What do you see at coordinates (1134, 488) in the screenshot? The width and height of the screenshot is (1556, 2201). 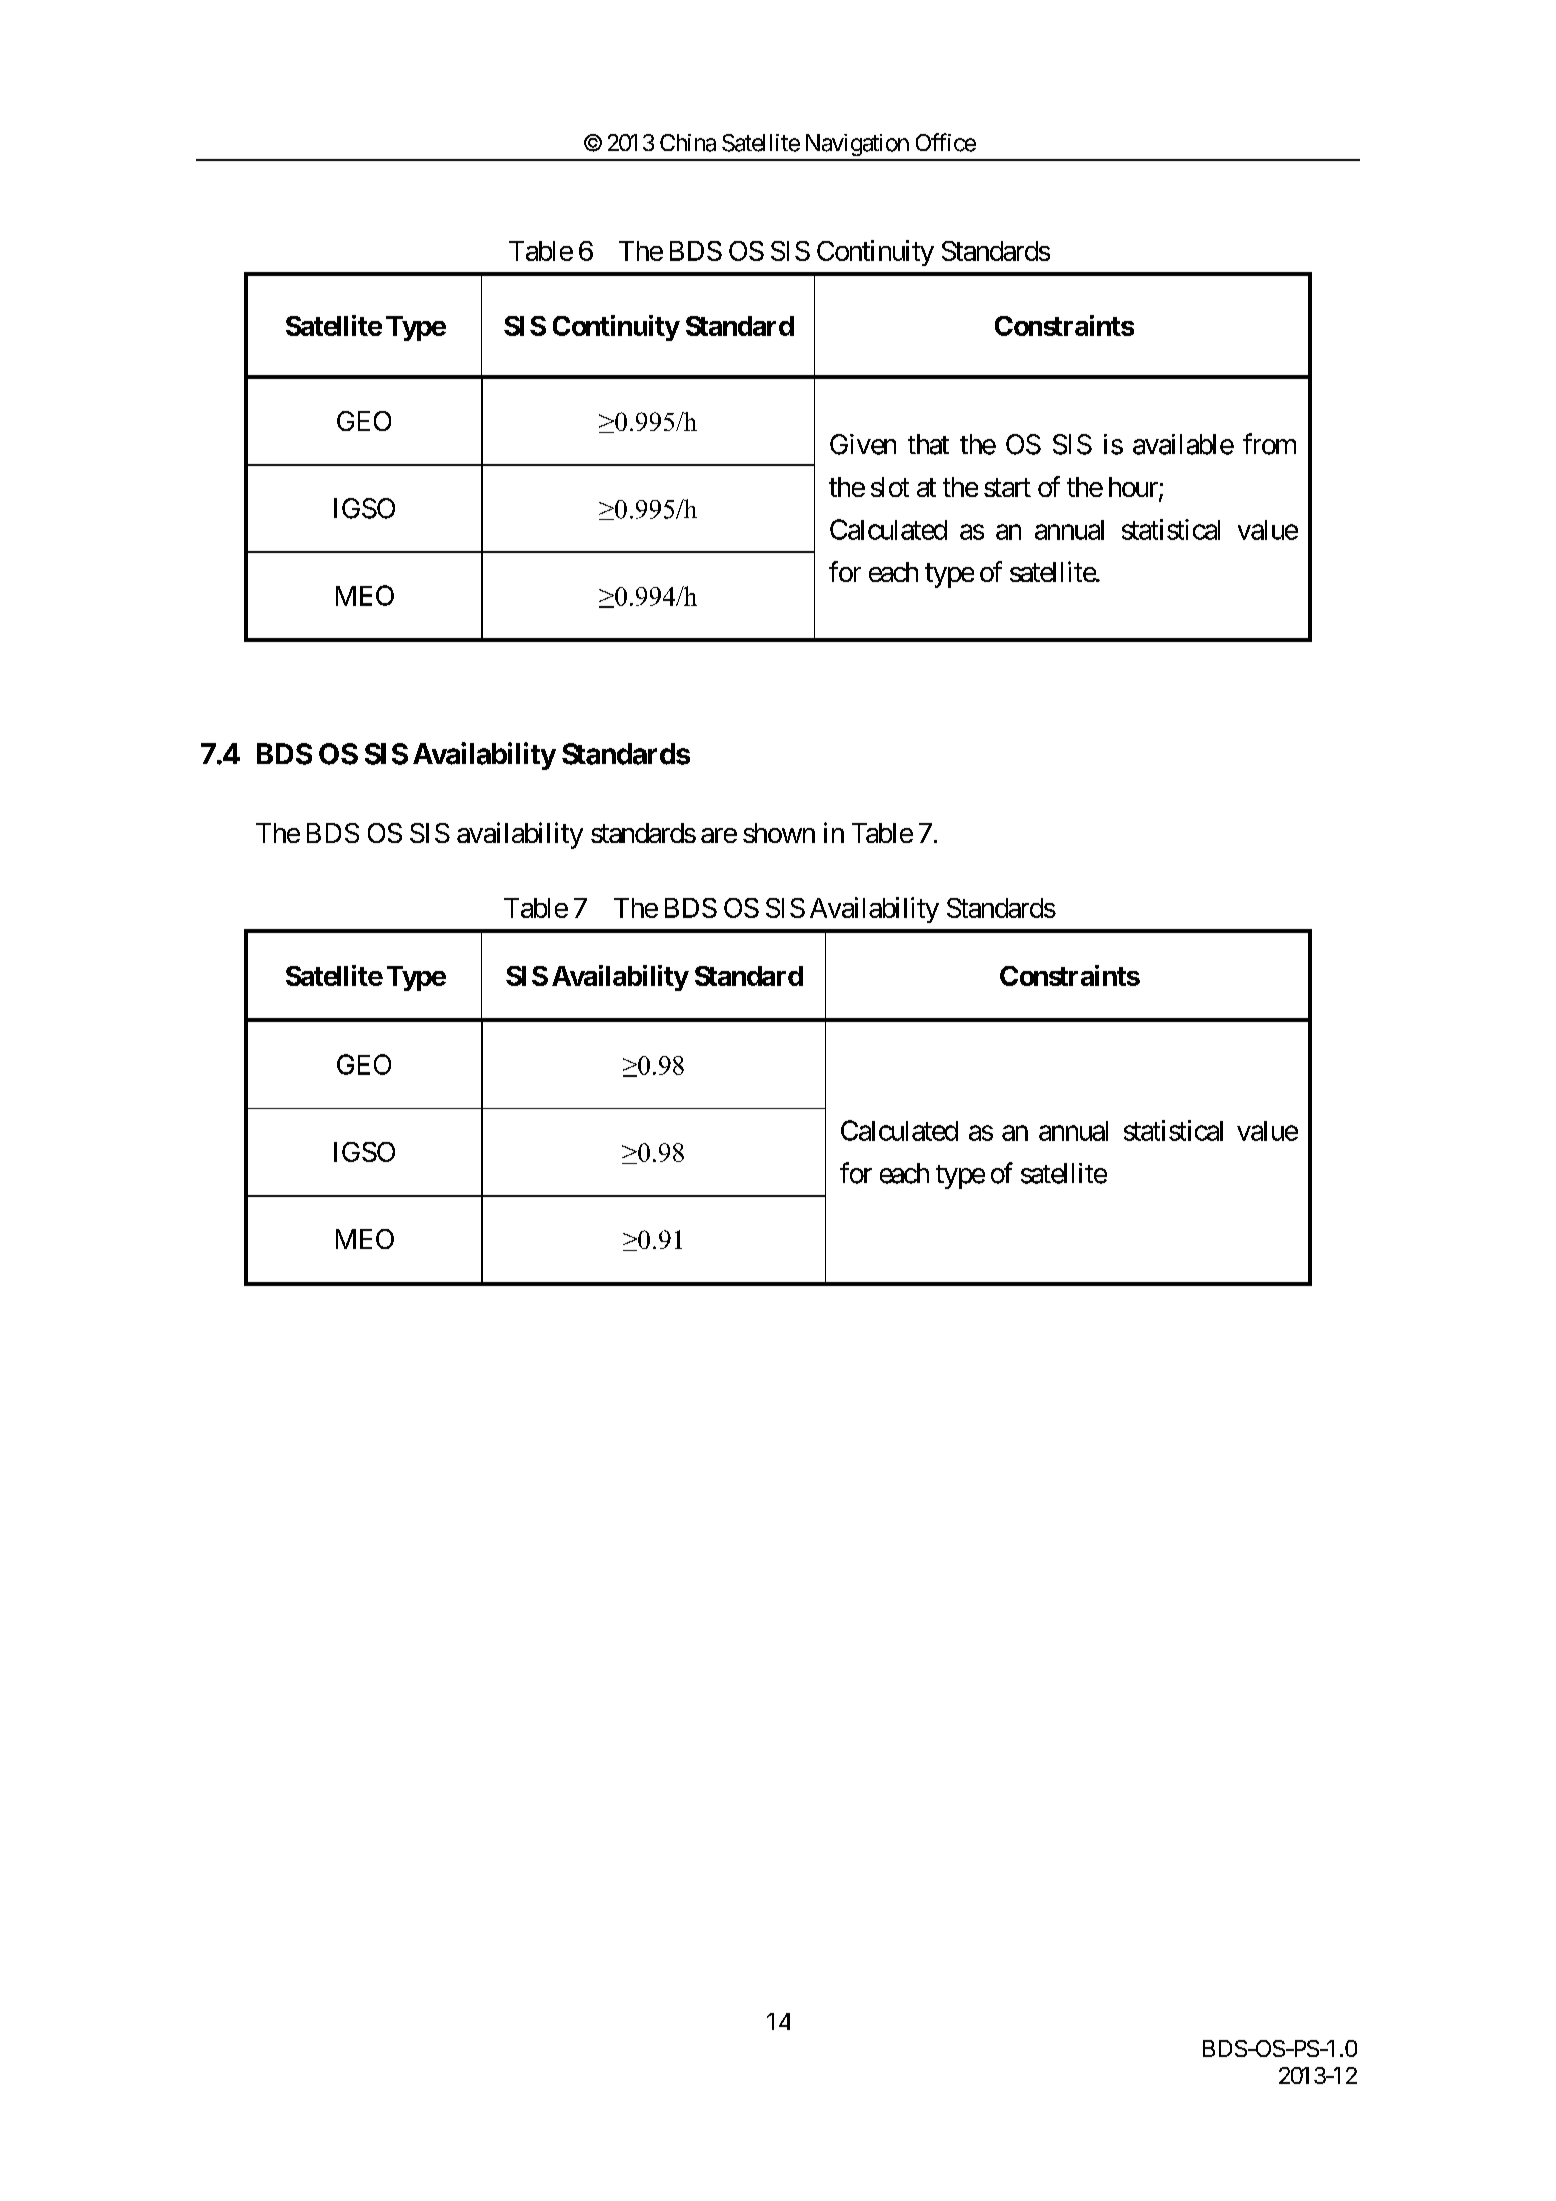 I see `hour` at bounding box center [1134, 488].
